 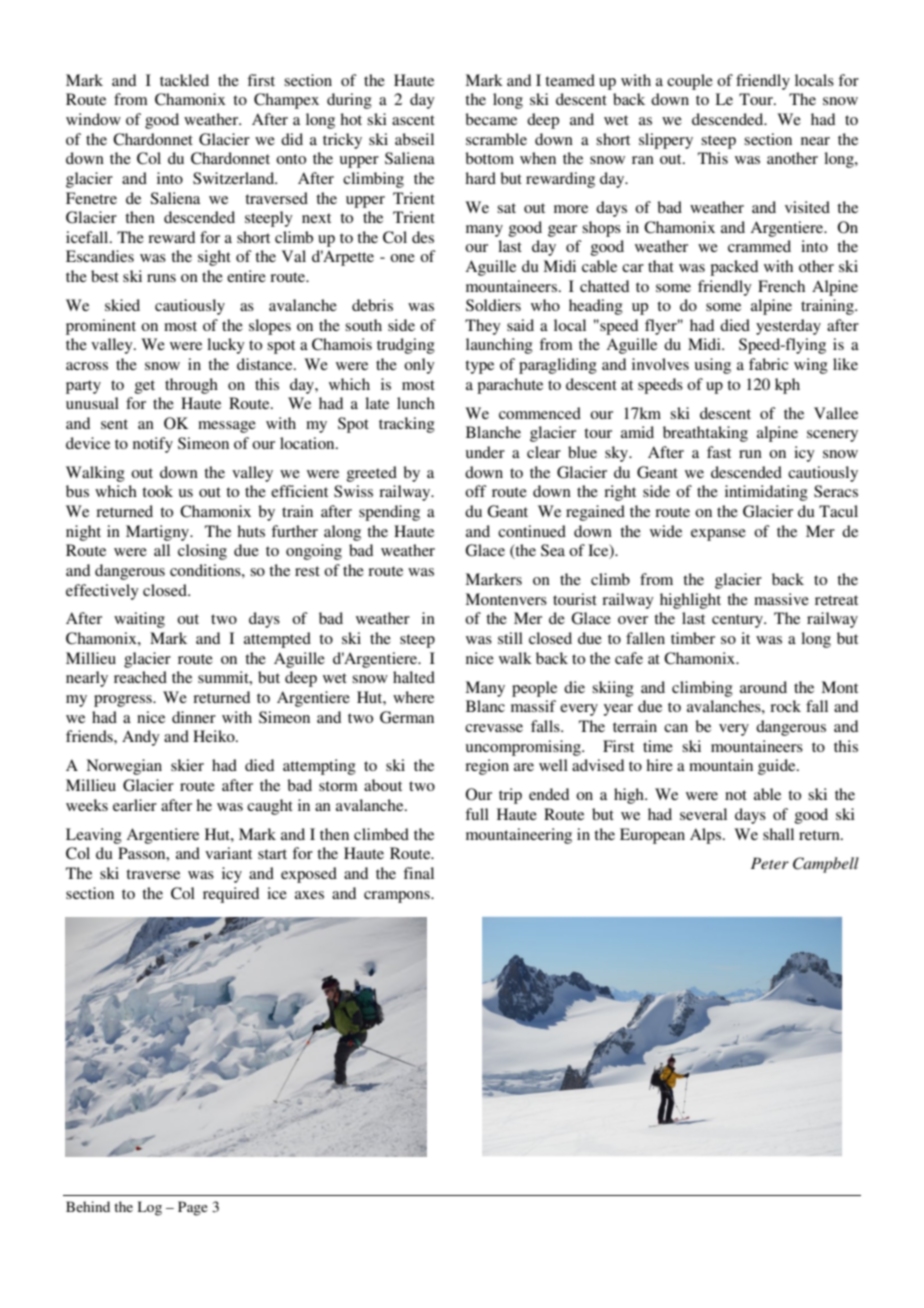 What do you see at coordinates (184, 80) in the page?
I see `tackled` at bounding box center [184, 80].
